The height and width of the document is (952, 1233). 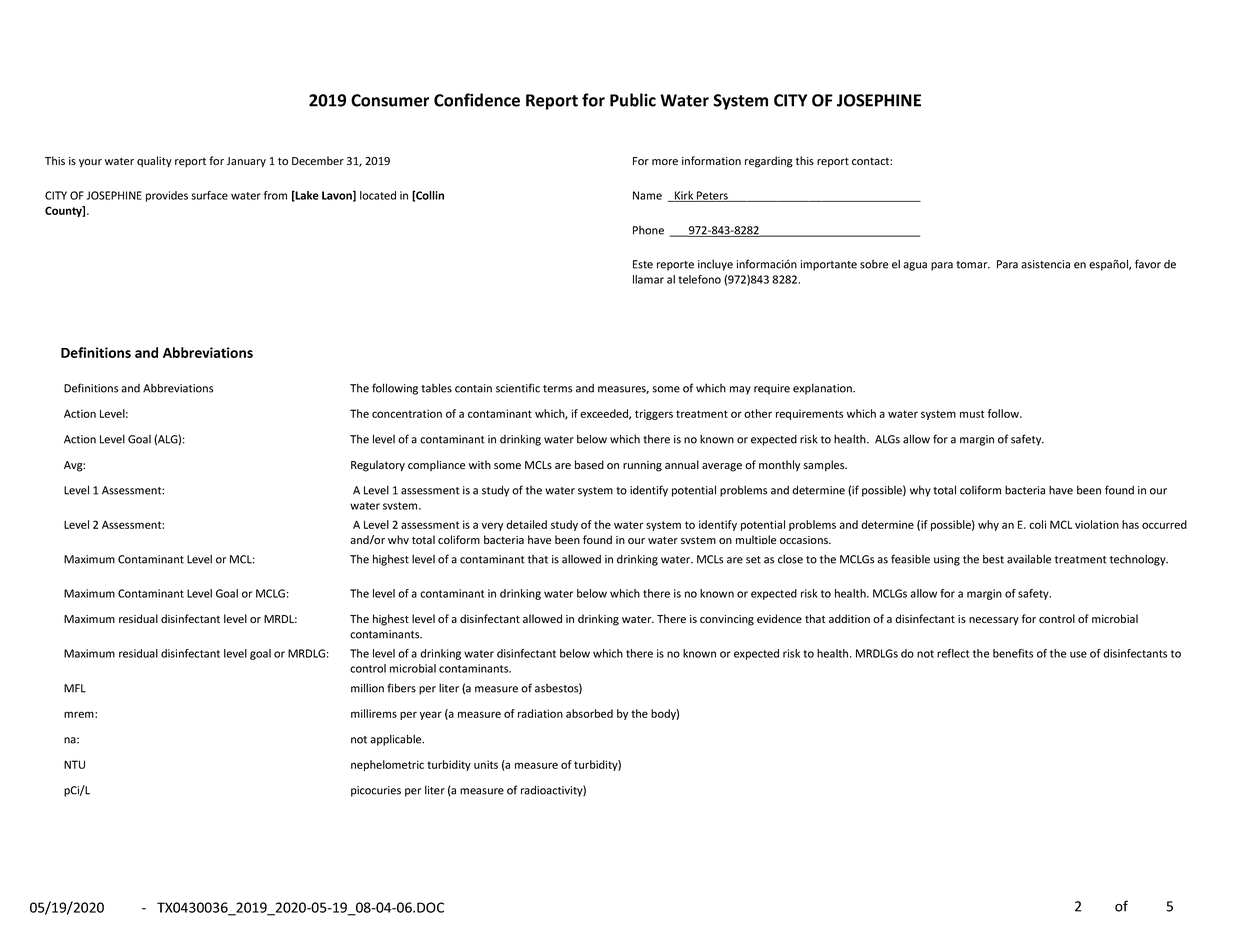 What do you see at coordinates (246, 162) in the document?
I see `January` at bounding box center [246, 162].
